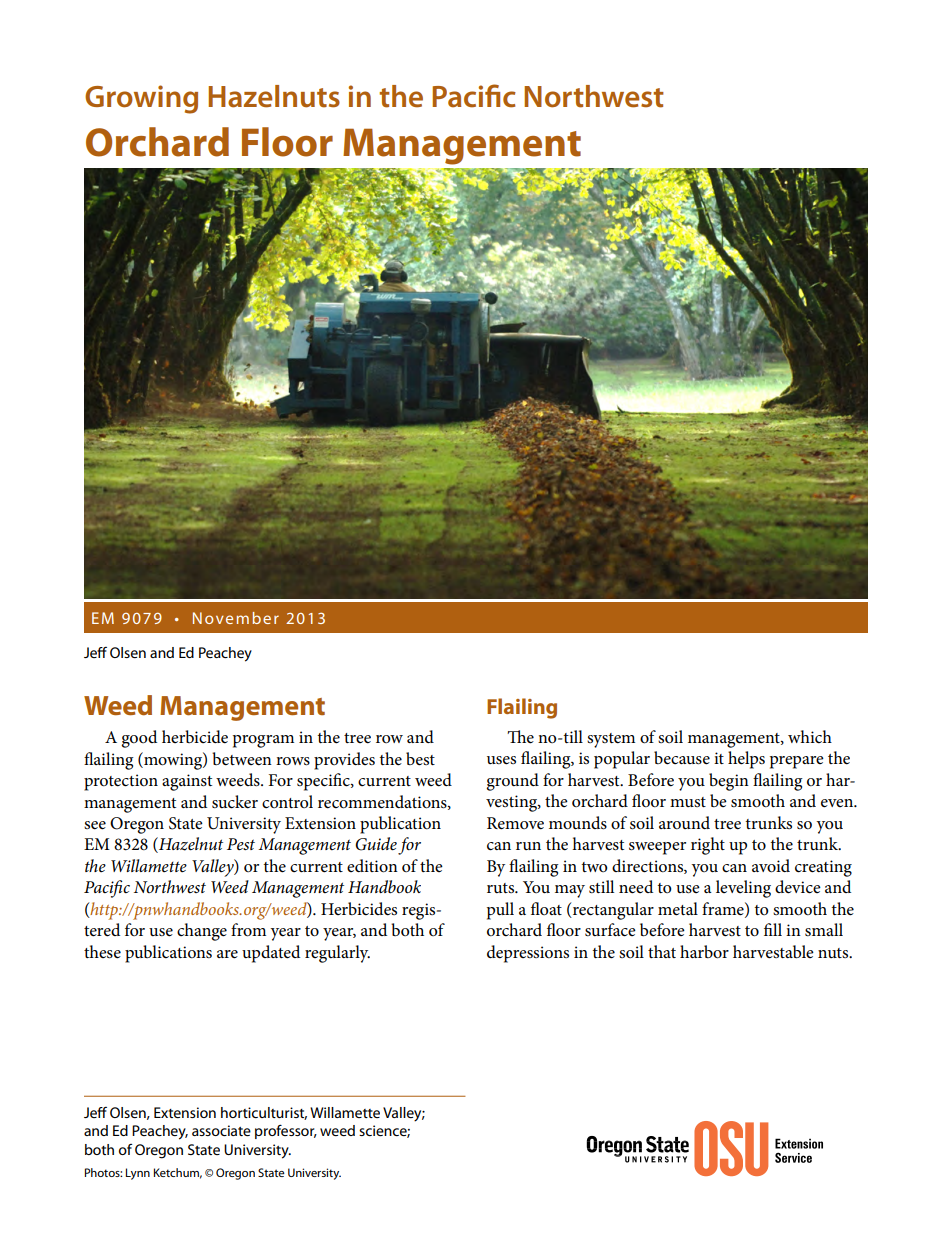  Describe the element at coordinates (810, 736) in the page. I see `which` at that location.
